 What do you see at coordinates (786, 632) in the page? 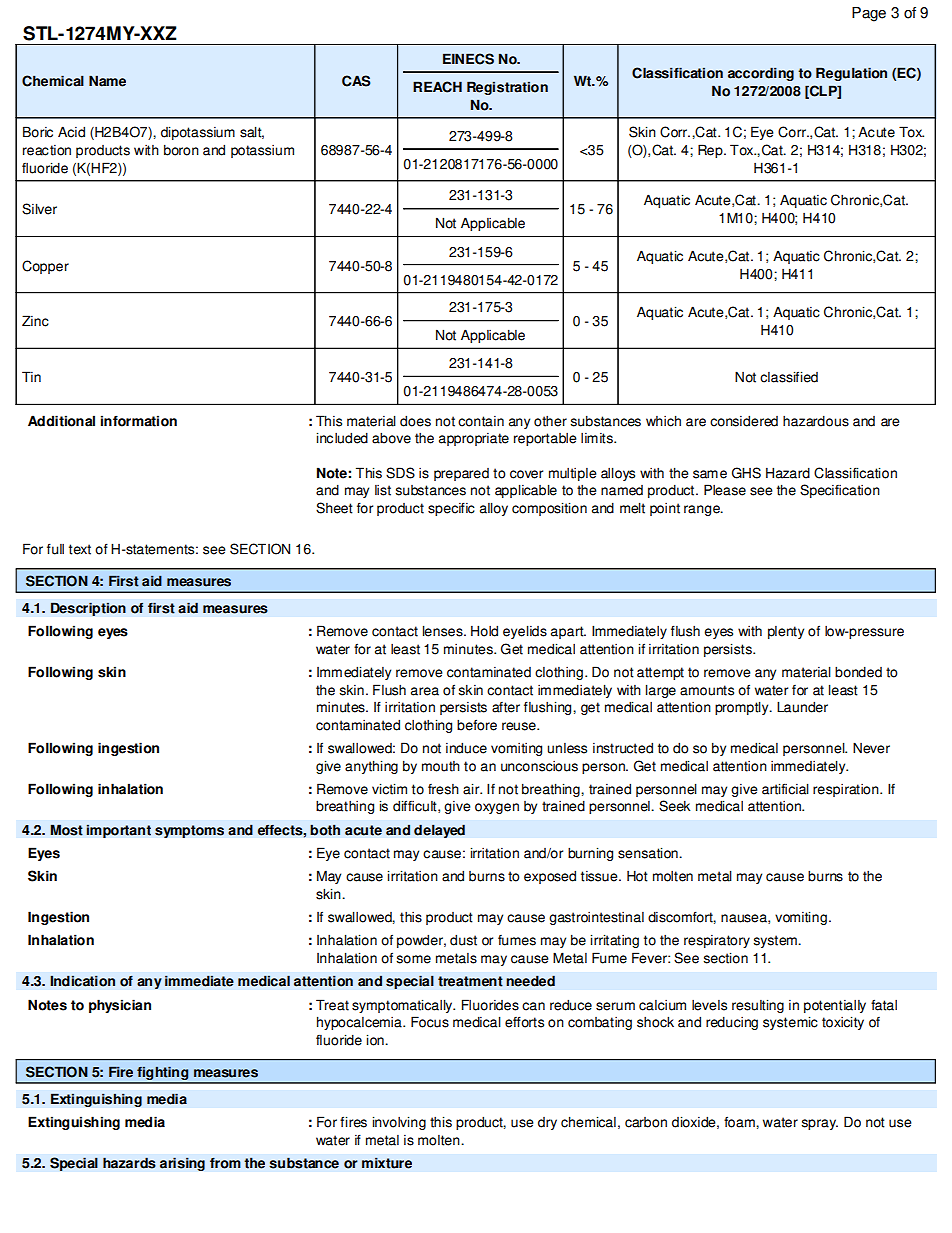
I see `plenty` at bounding box center [786, 632].
